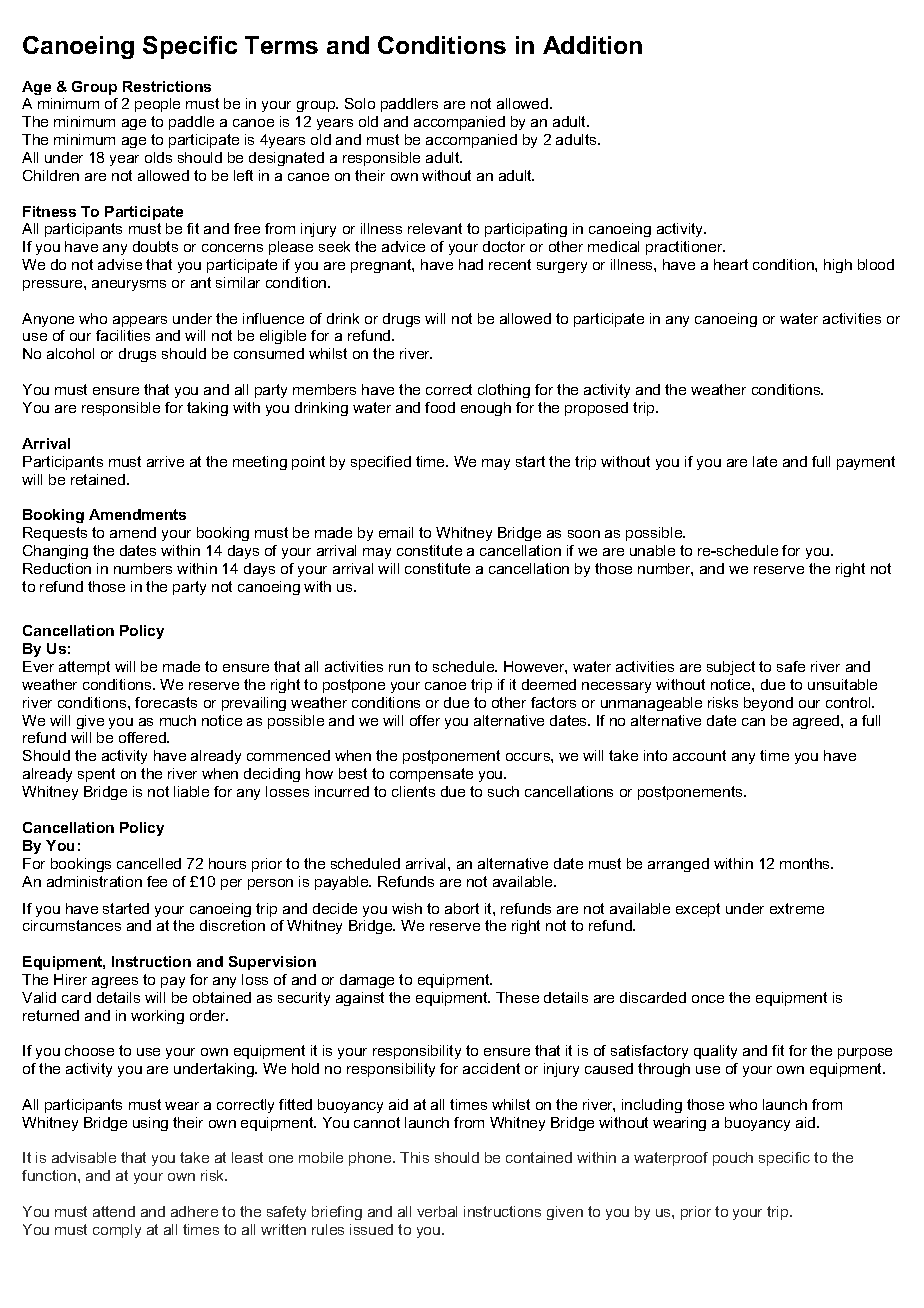  What do you see at coordinates (360, 103) in the document?
I see `Solo` at bounding box center [360, 103].
